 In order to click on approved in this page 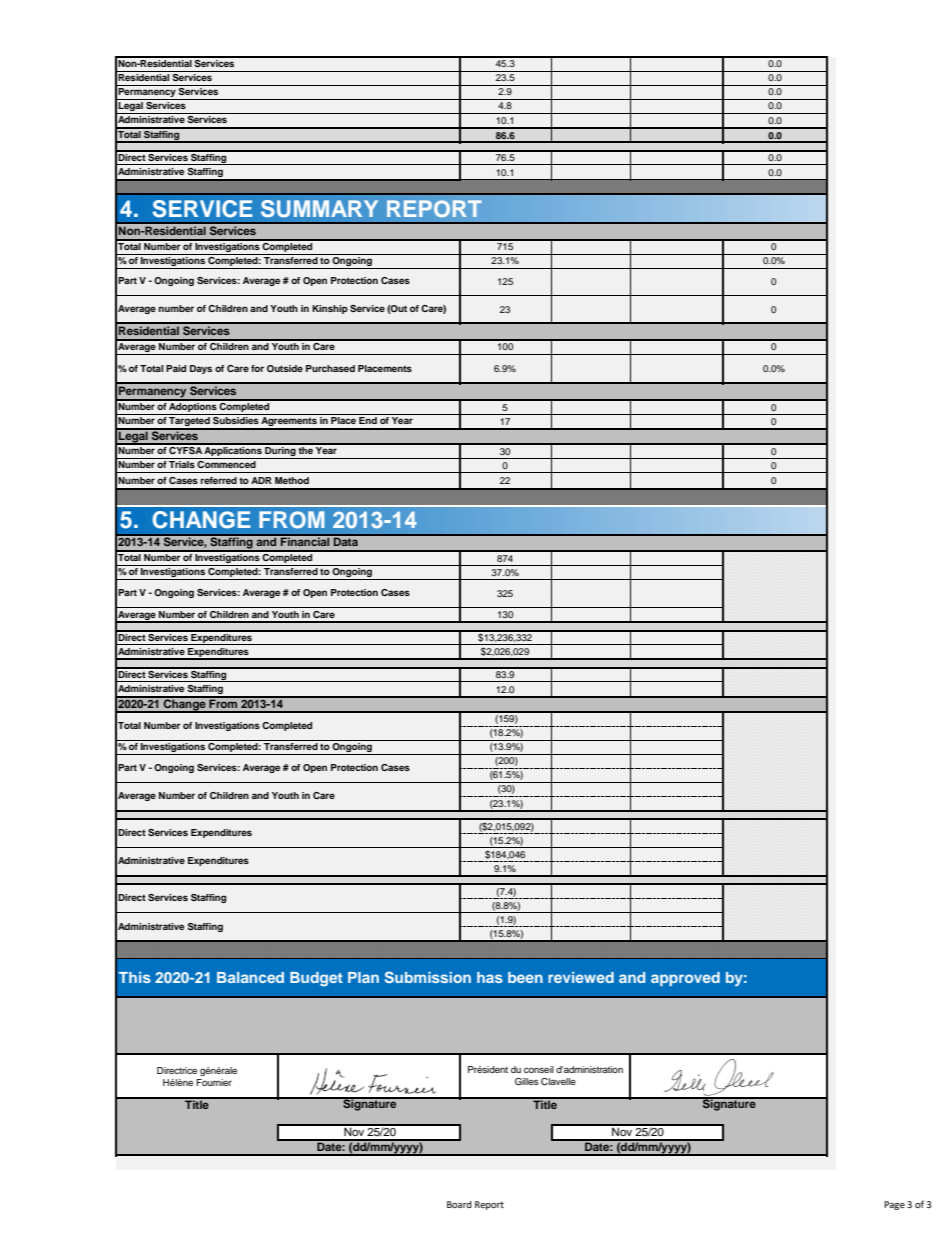, I will do `click(685, 979)`.
